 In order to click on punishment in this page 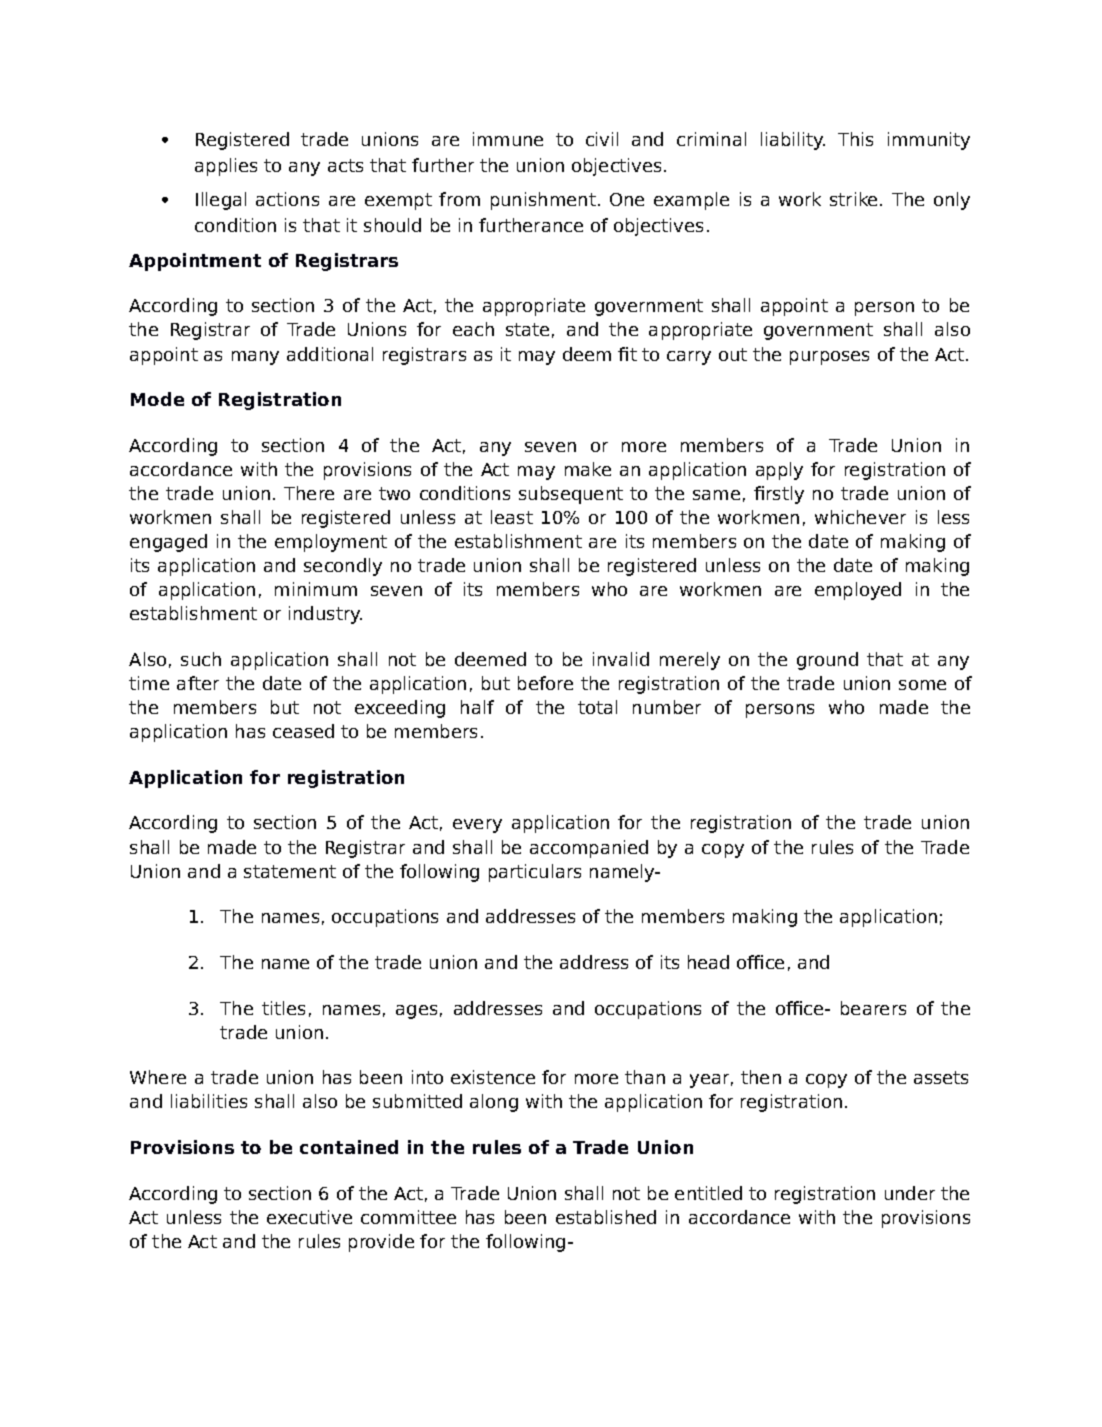, I will do `click(543, 201)`.
